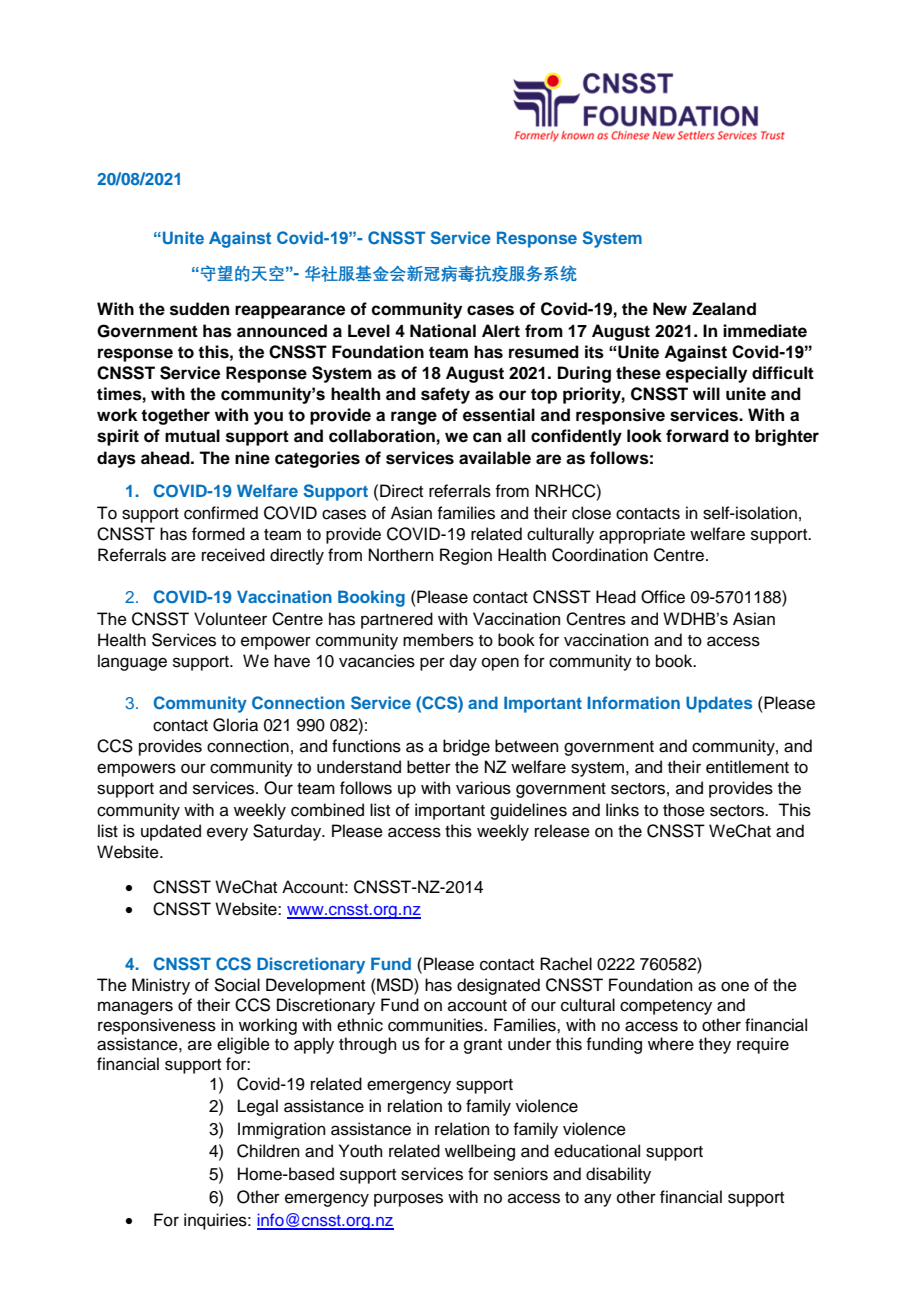  Describe the element at coordinates (480, 1152) in the page. I see `wellbeing` at that location.
